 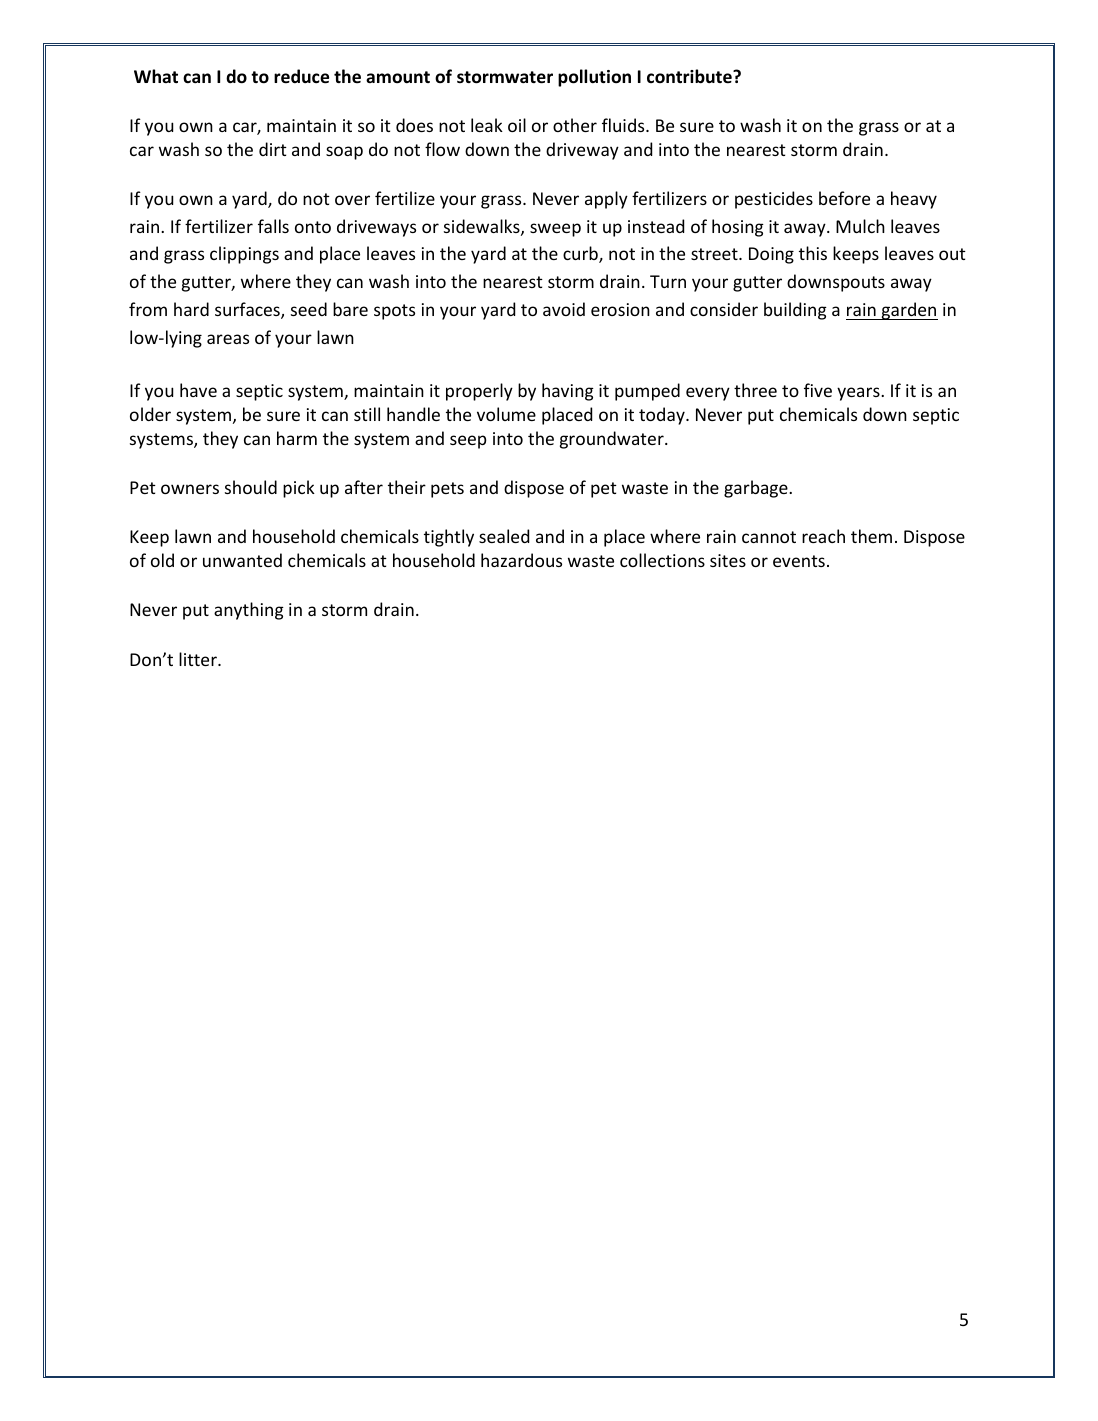 I want to click on garbage, so click(x=757, y=489).
